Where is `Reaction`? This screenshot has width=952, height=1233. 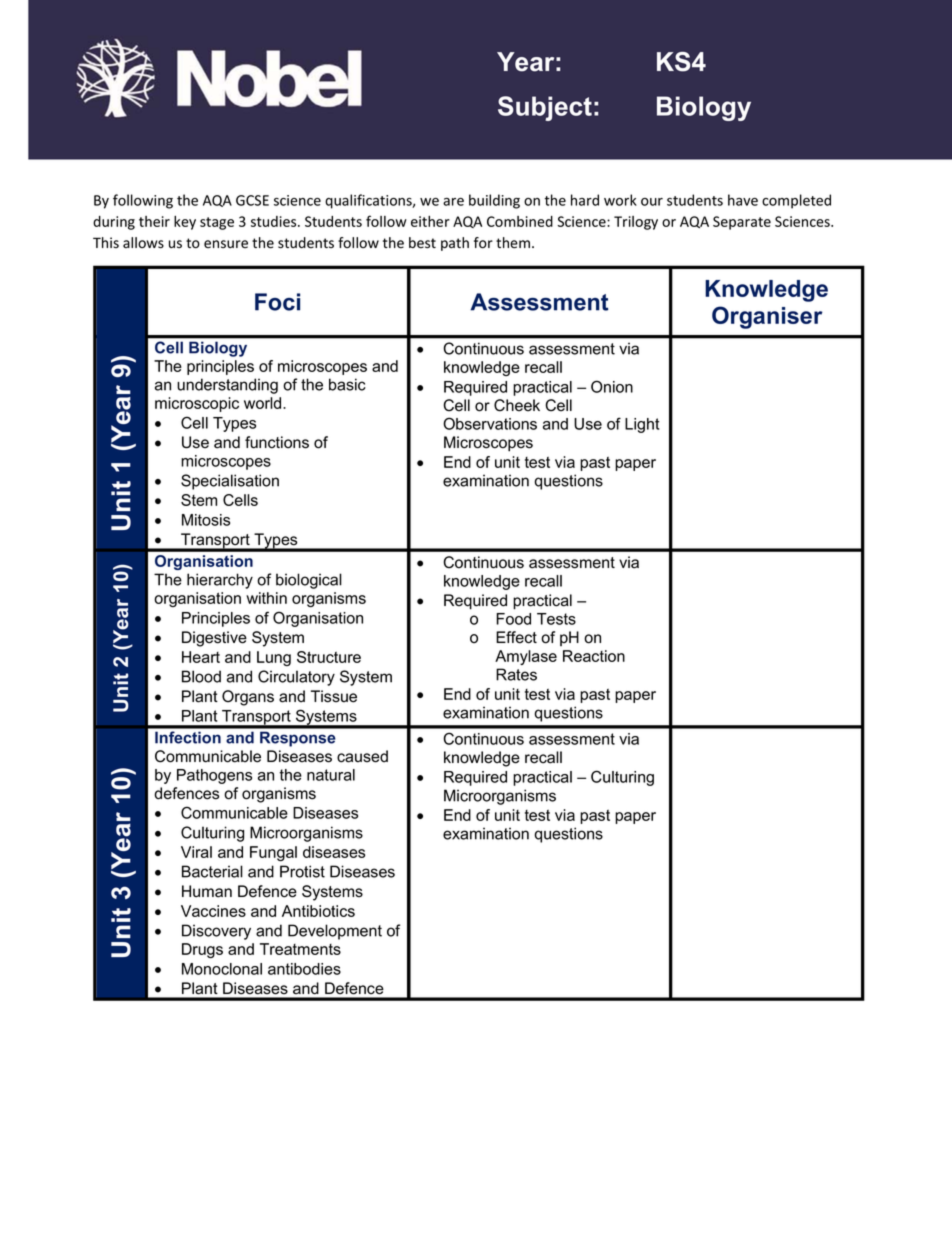
Reaction is located at coordinates (594, 656).
